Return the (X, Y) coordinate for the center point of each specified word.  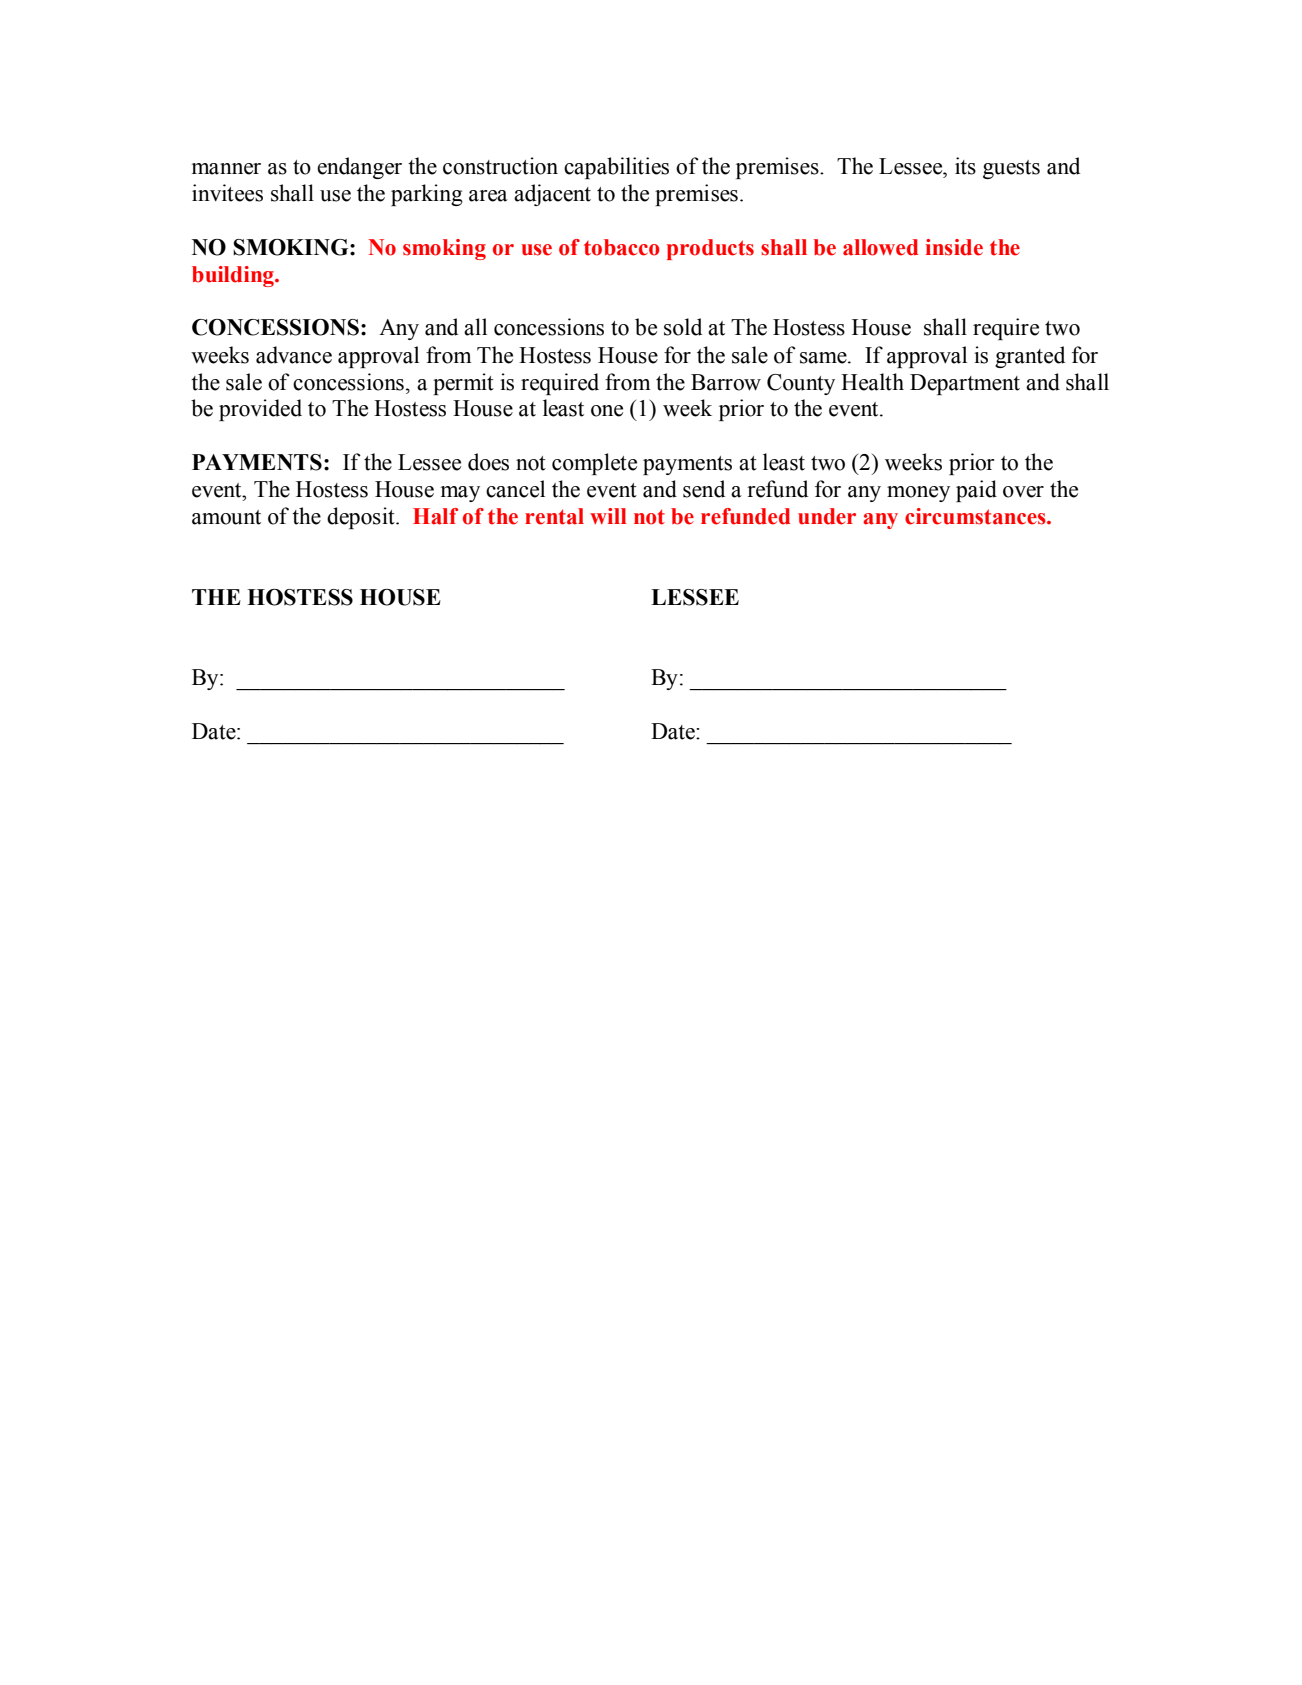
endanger (359, 168)
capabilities (616, 168)
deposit (362, 518)
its (965, 166)
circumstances (976, 516)
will (608, 516)
